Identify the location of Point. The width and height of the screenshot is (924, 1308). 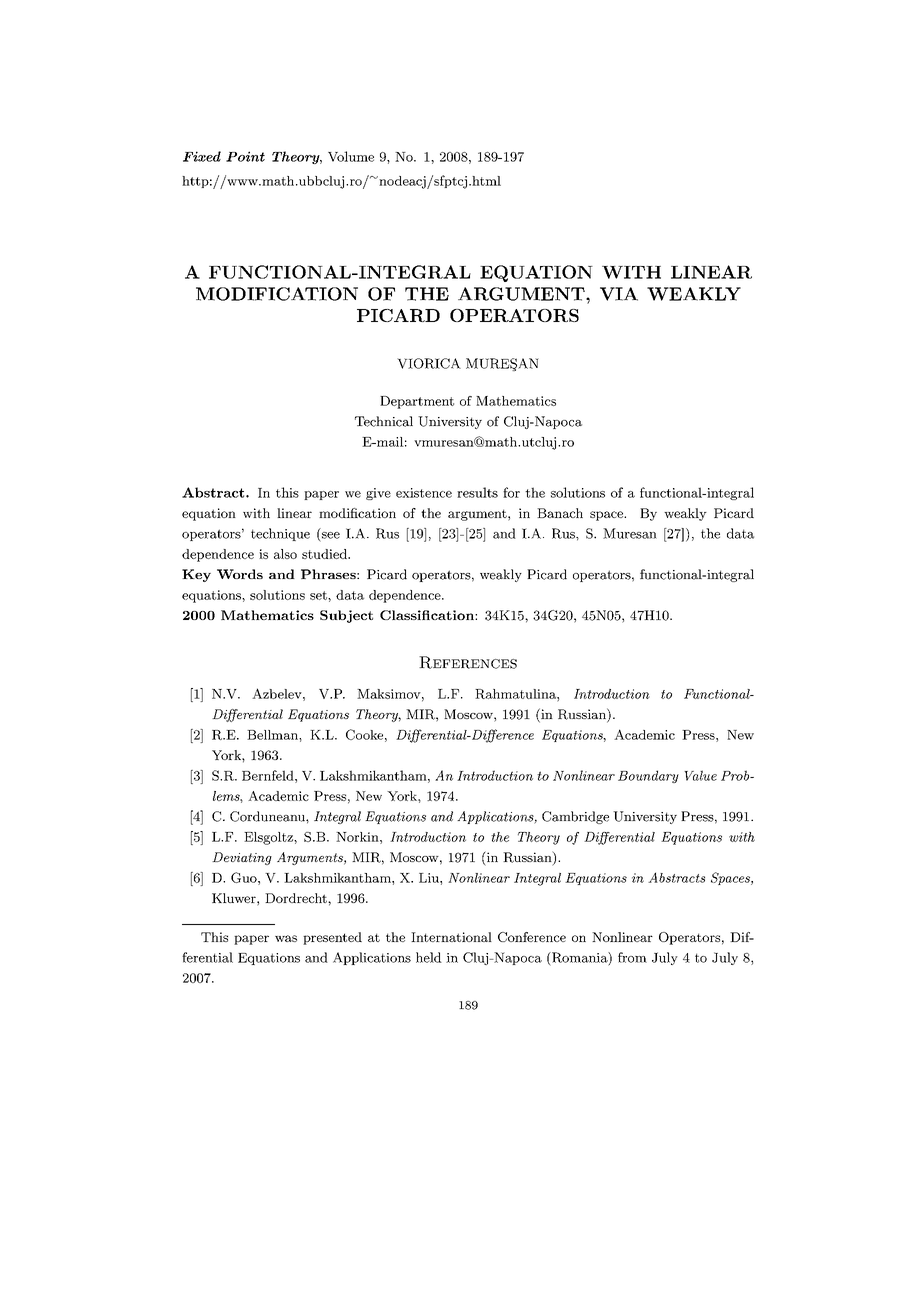
(245, 156).
